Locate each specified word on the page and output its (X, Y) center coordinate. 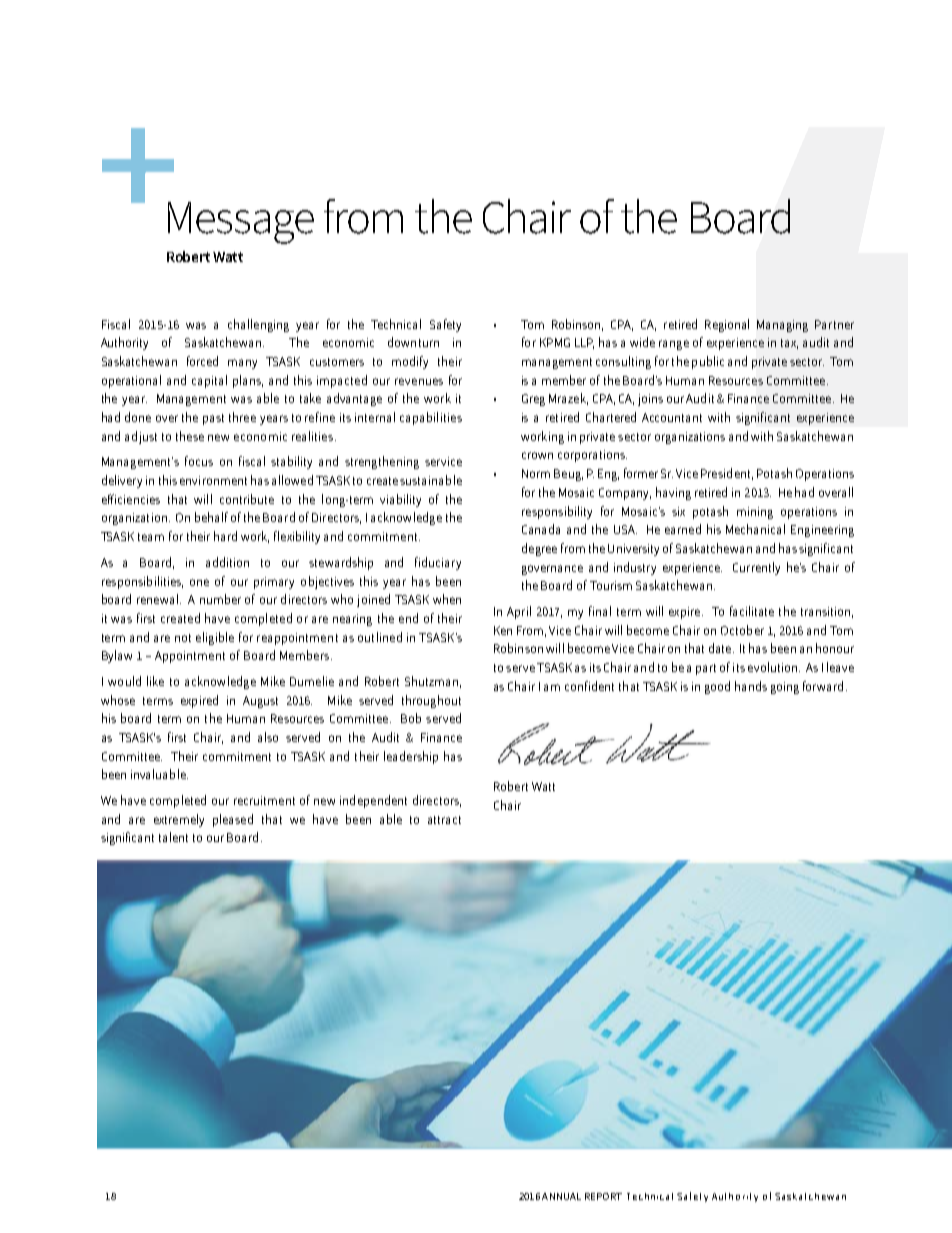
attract (444, 820)
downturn (413, 342)
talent (173, 837)
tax (789, 344)
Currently (756, 568)
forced (202, 361)
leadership (411, 757)
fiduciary (438, 563)
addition (227, 562)
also (268, 737)
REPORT (603, 1196)
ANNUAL (561, 1196)
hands (751, 686)
